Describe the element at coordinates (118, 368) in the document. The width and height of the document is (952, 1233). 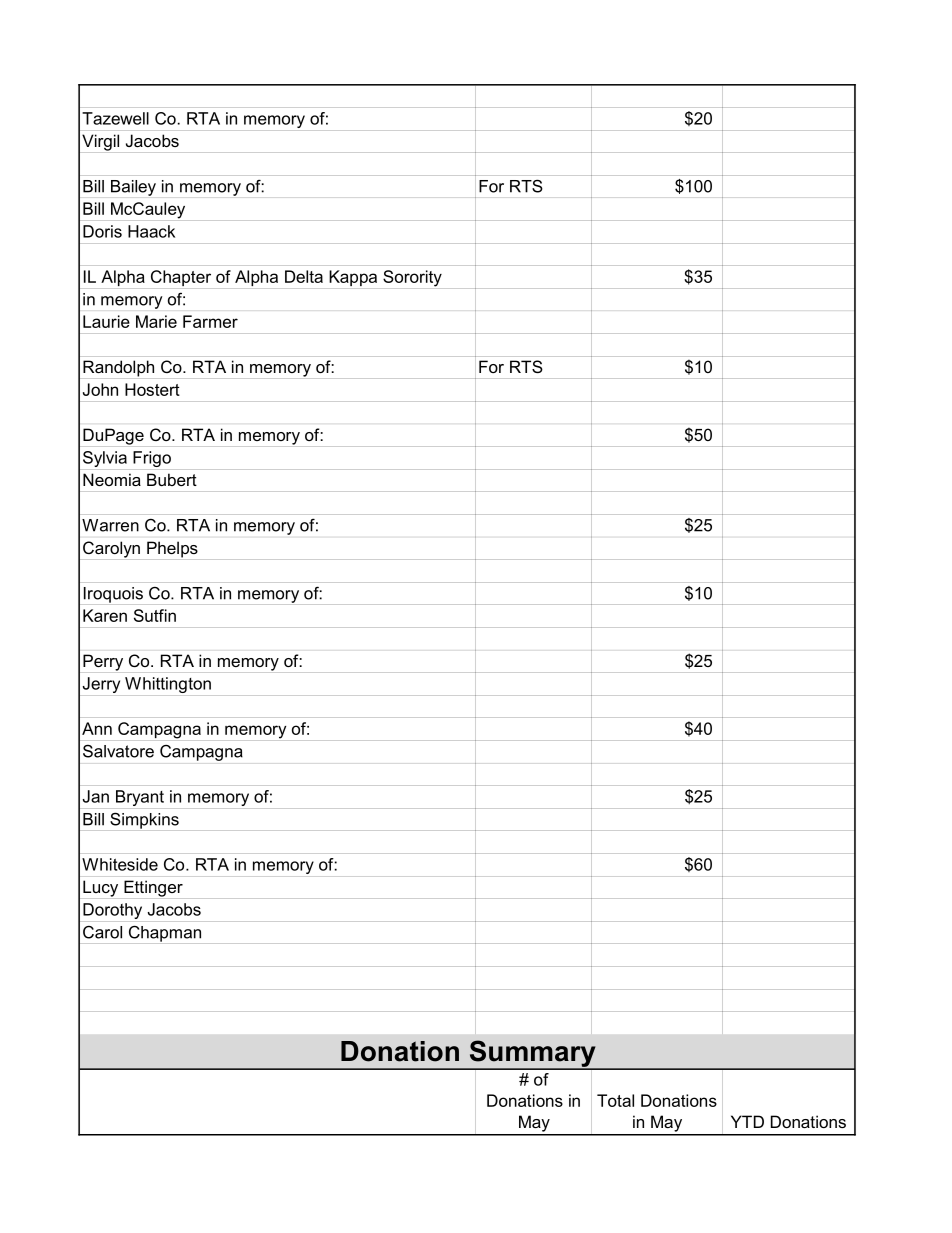
I see `Randolph` at that location.
